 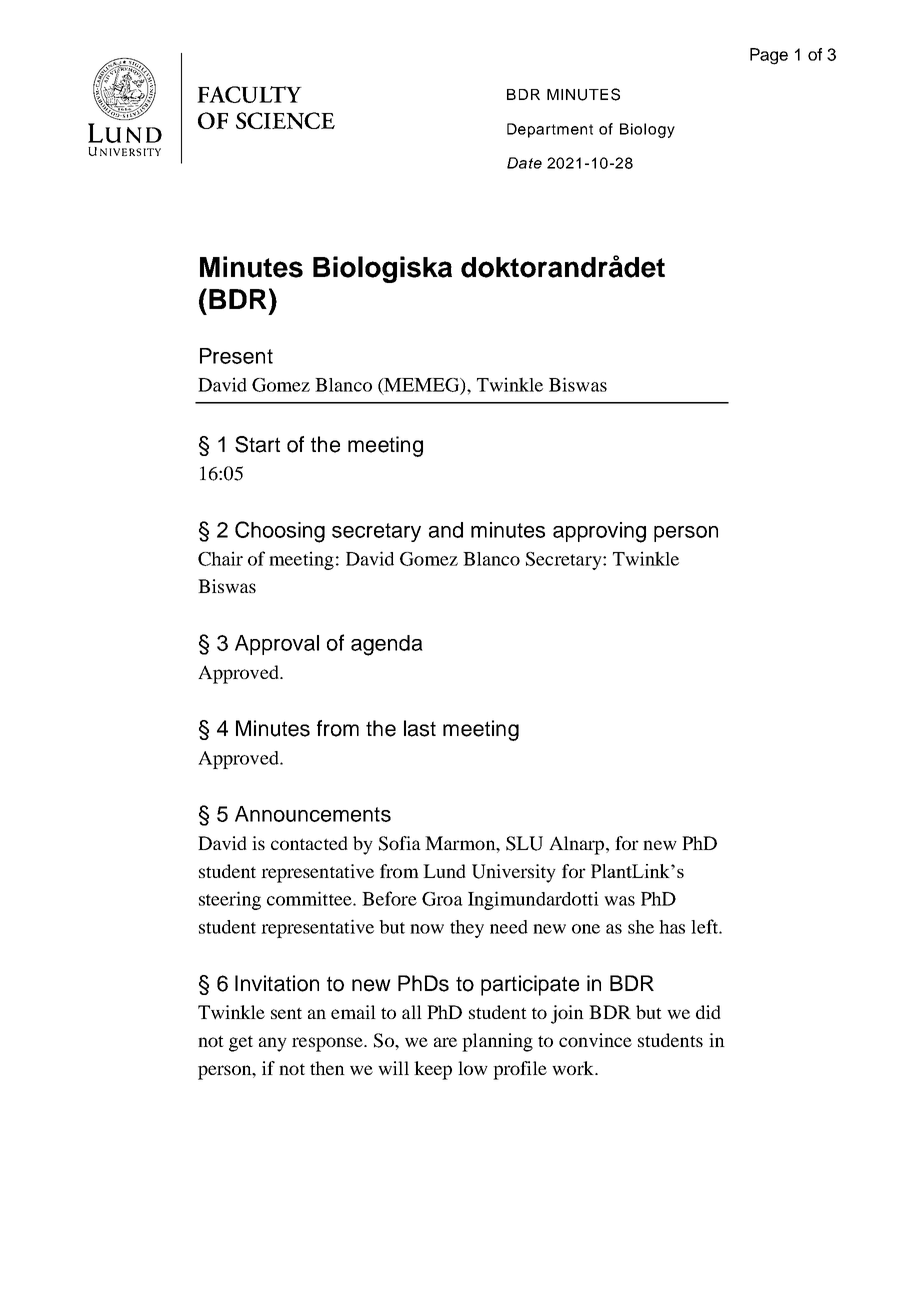 What do you see at coordinates (387, 645) in the document?
I see `agenda` at bounding box center [387, 645].
